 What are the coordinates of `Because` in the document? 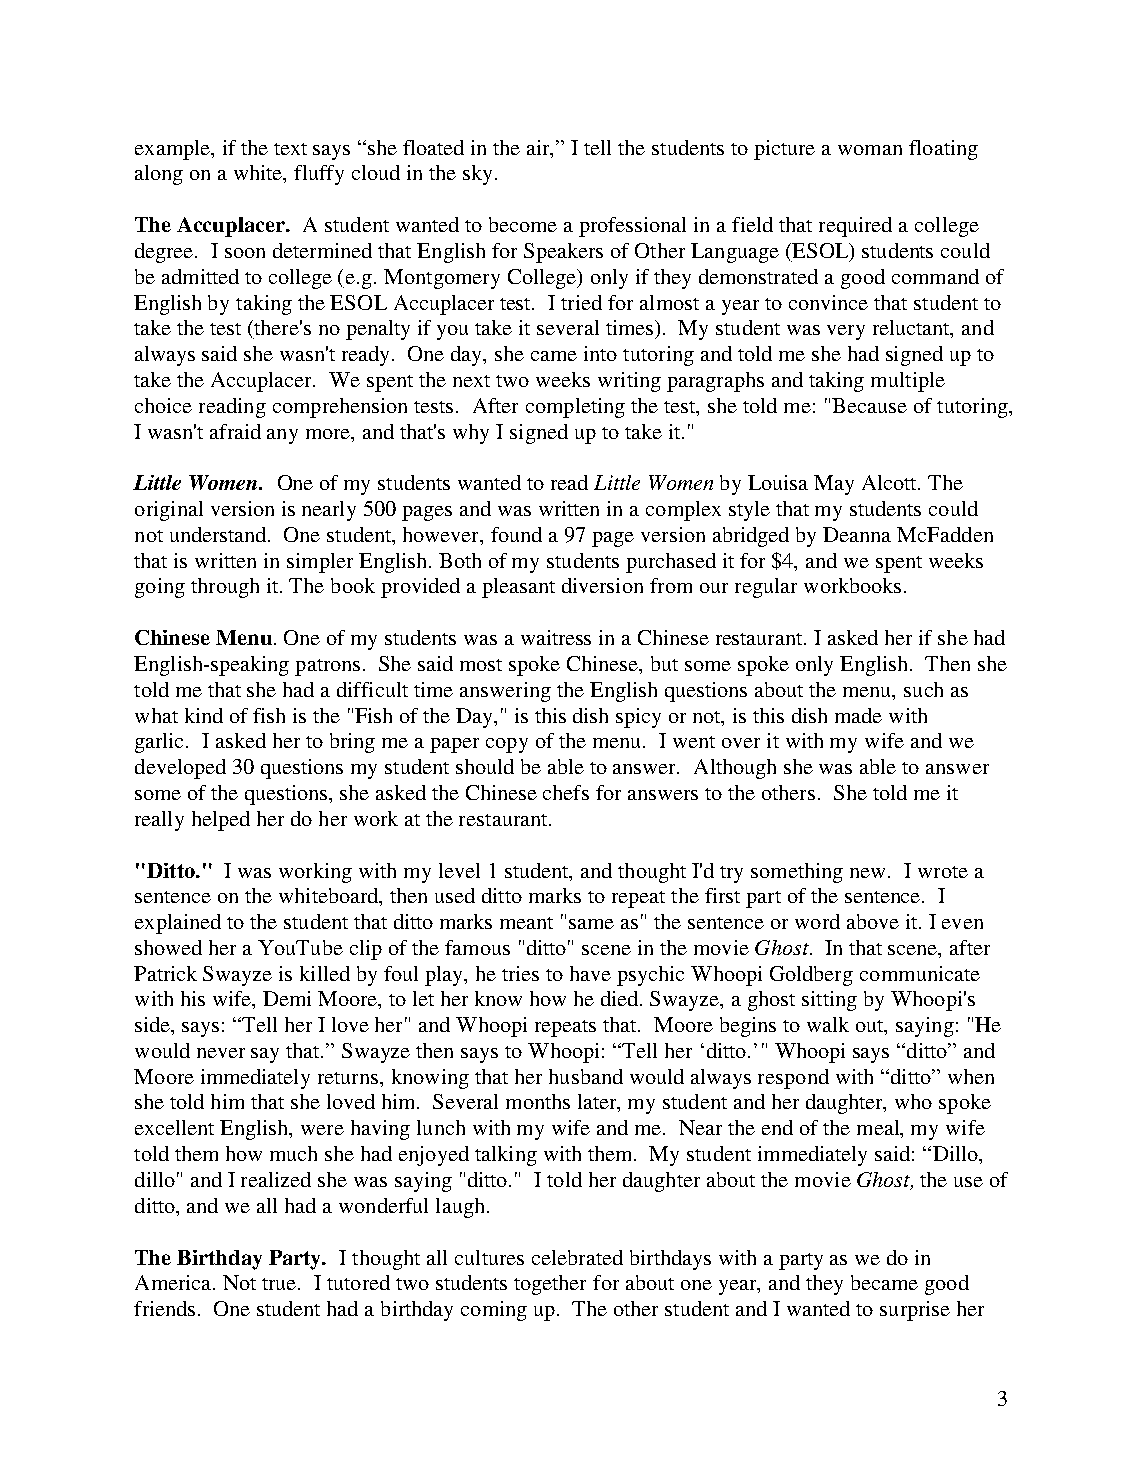 It's located at (869, 405).
